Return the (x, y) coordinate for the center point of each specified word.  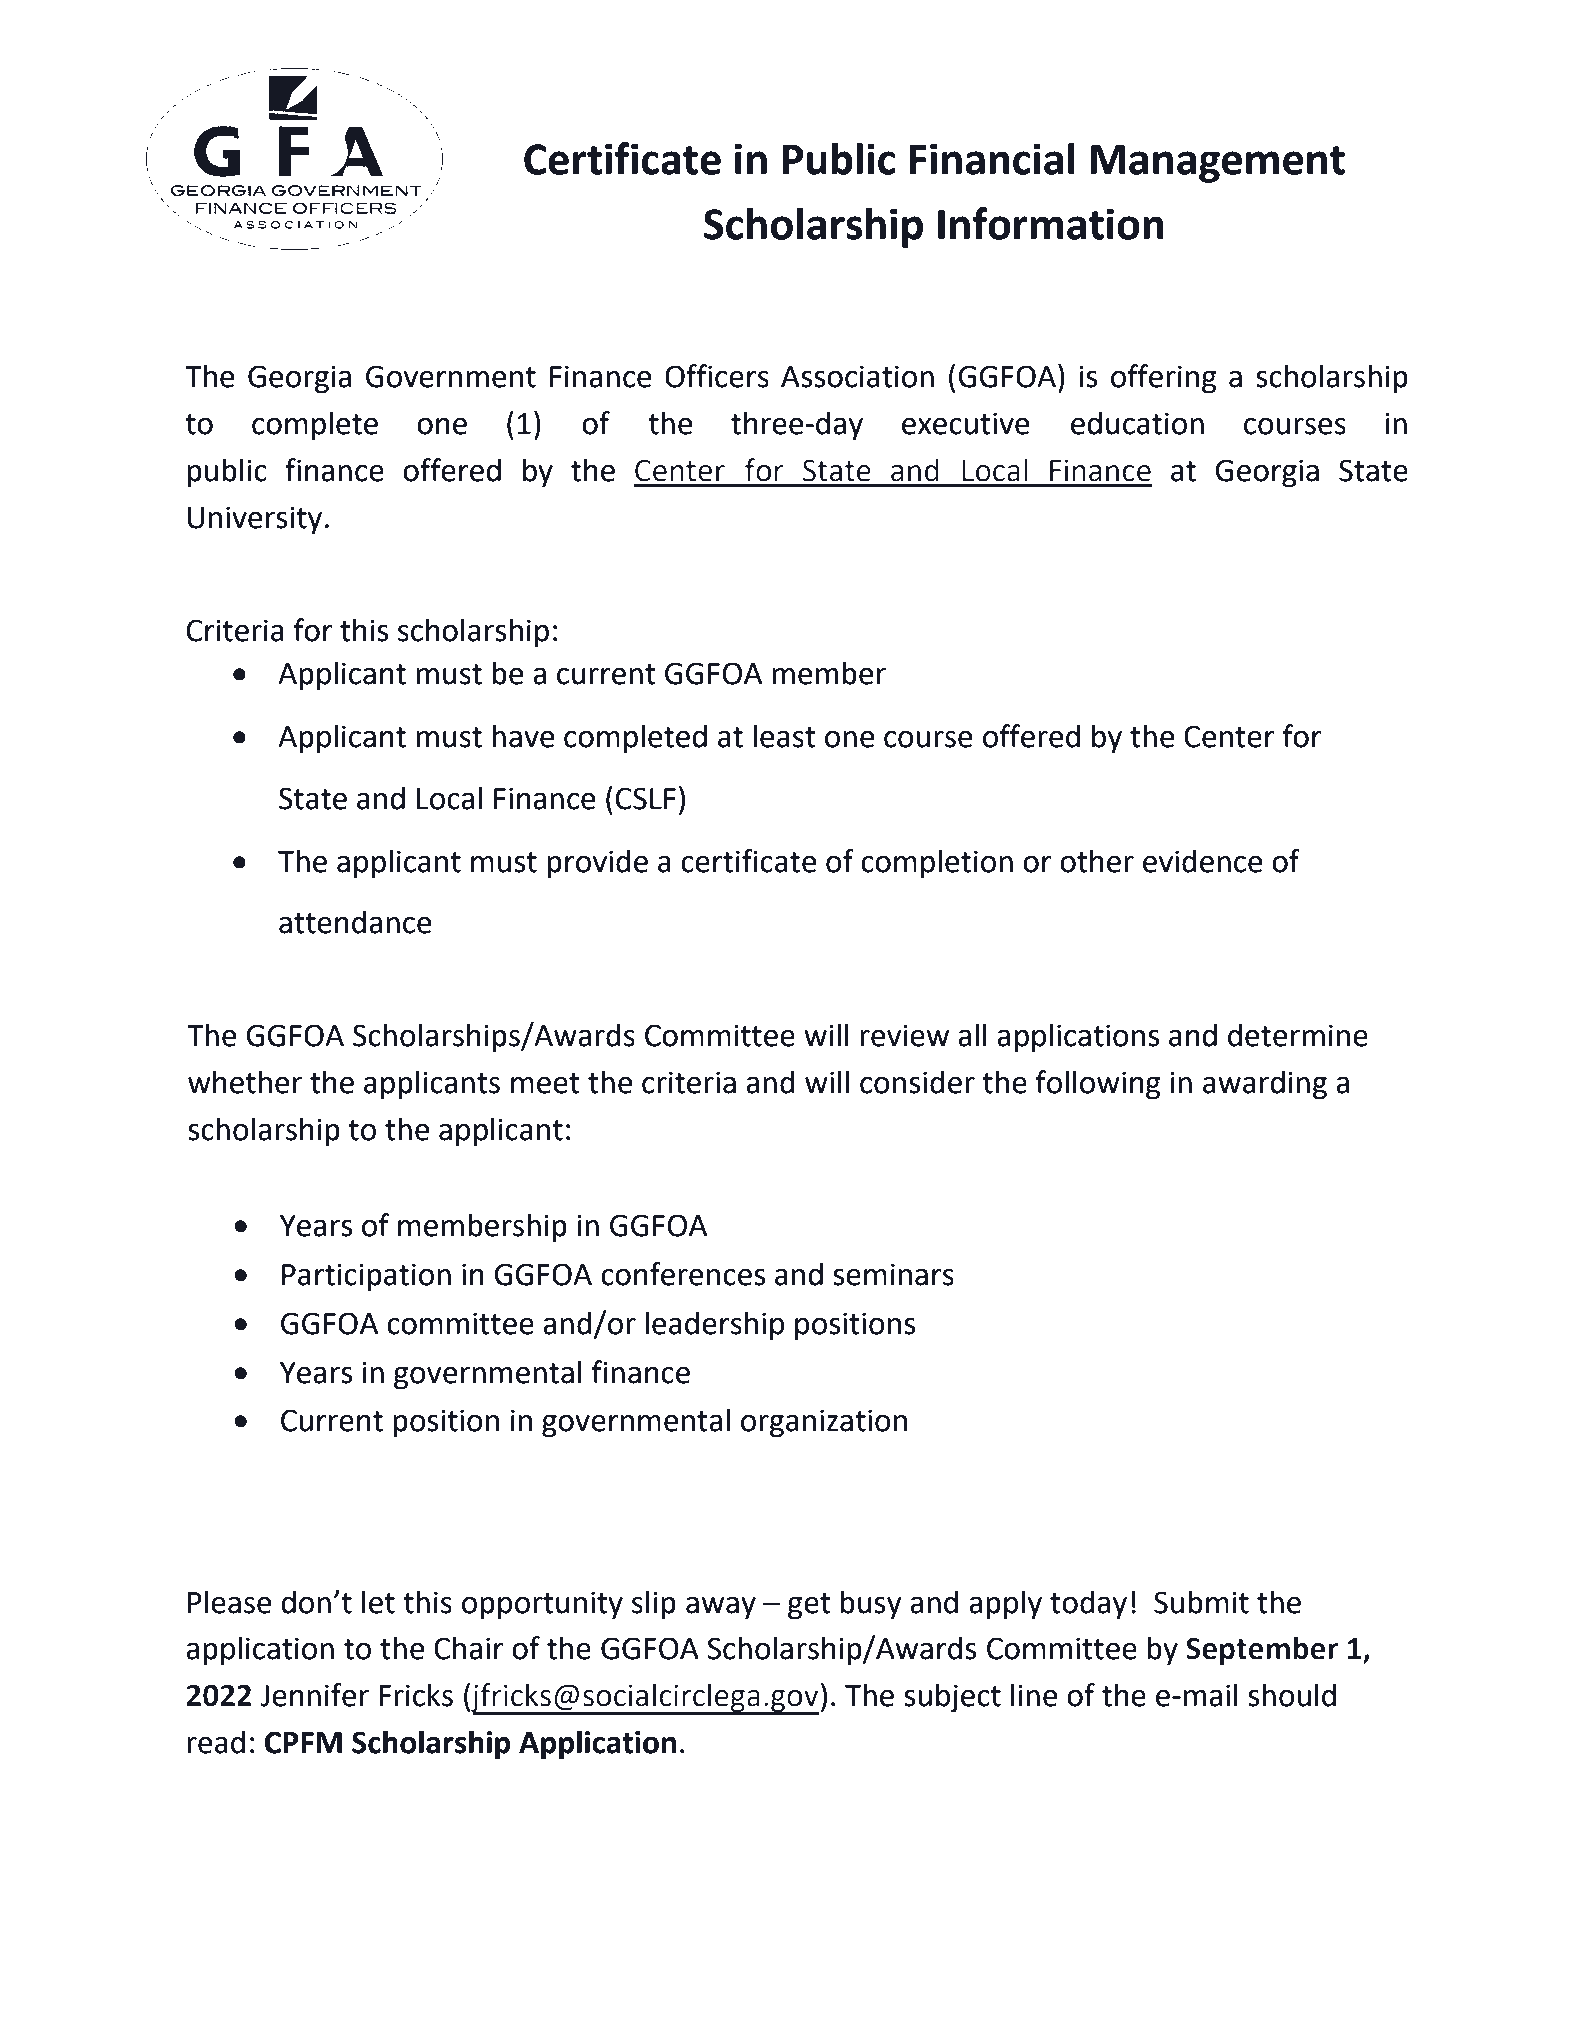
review (904, 1035)
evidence (1202, 861)
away (721, 1608)
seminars (893, 1274)
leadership (714, 1326)
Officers (717, 376)
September (1262, 1650)
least (784, 736)
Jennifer (314, 1695)
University (255, 520)
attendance (355, 922)
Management (1217, 164)
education (1137, 423)
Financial (992, 159)
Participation (366, 1277)
